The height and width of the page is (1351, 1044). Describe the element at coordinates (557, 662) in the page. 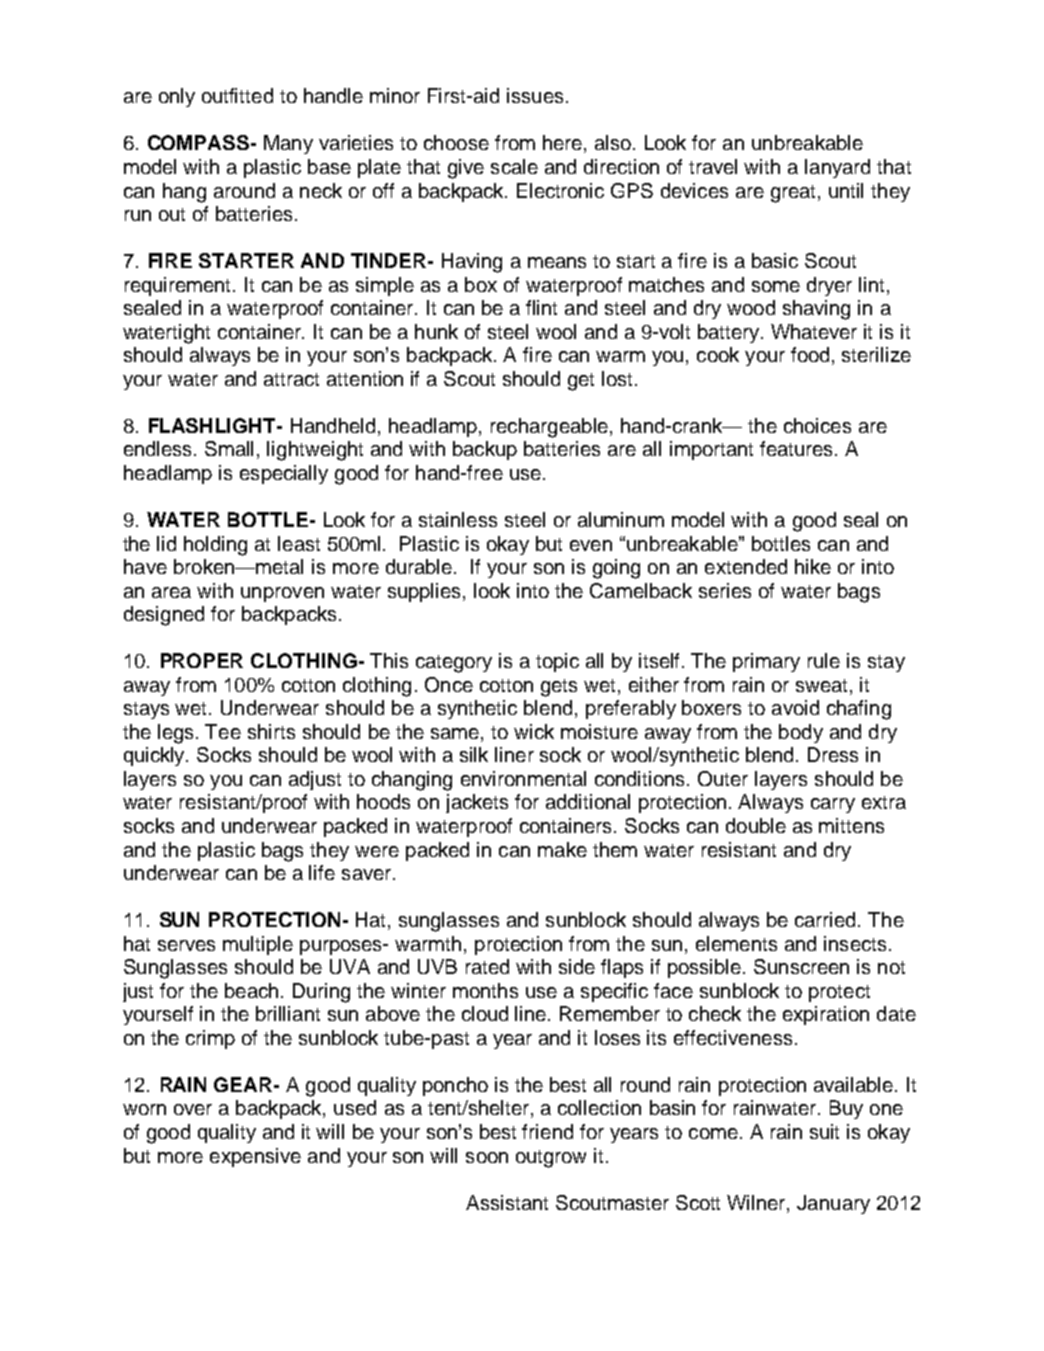

I see `topic` at that location.
